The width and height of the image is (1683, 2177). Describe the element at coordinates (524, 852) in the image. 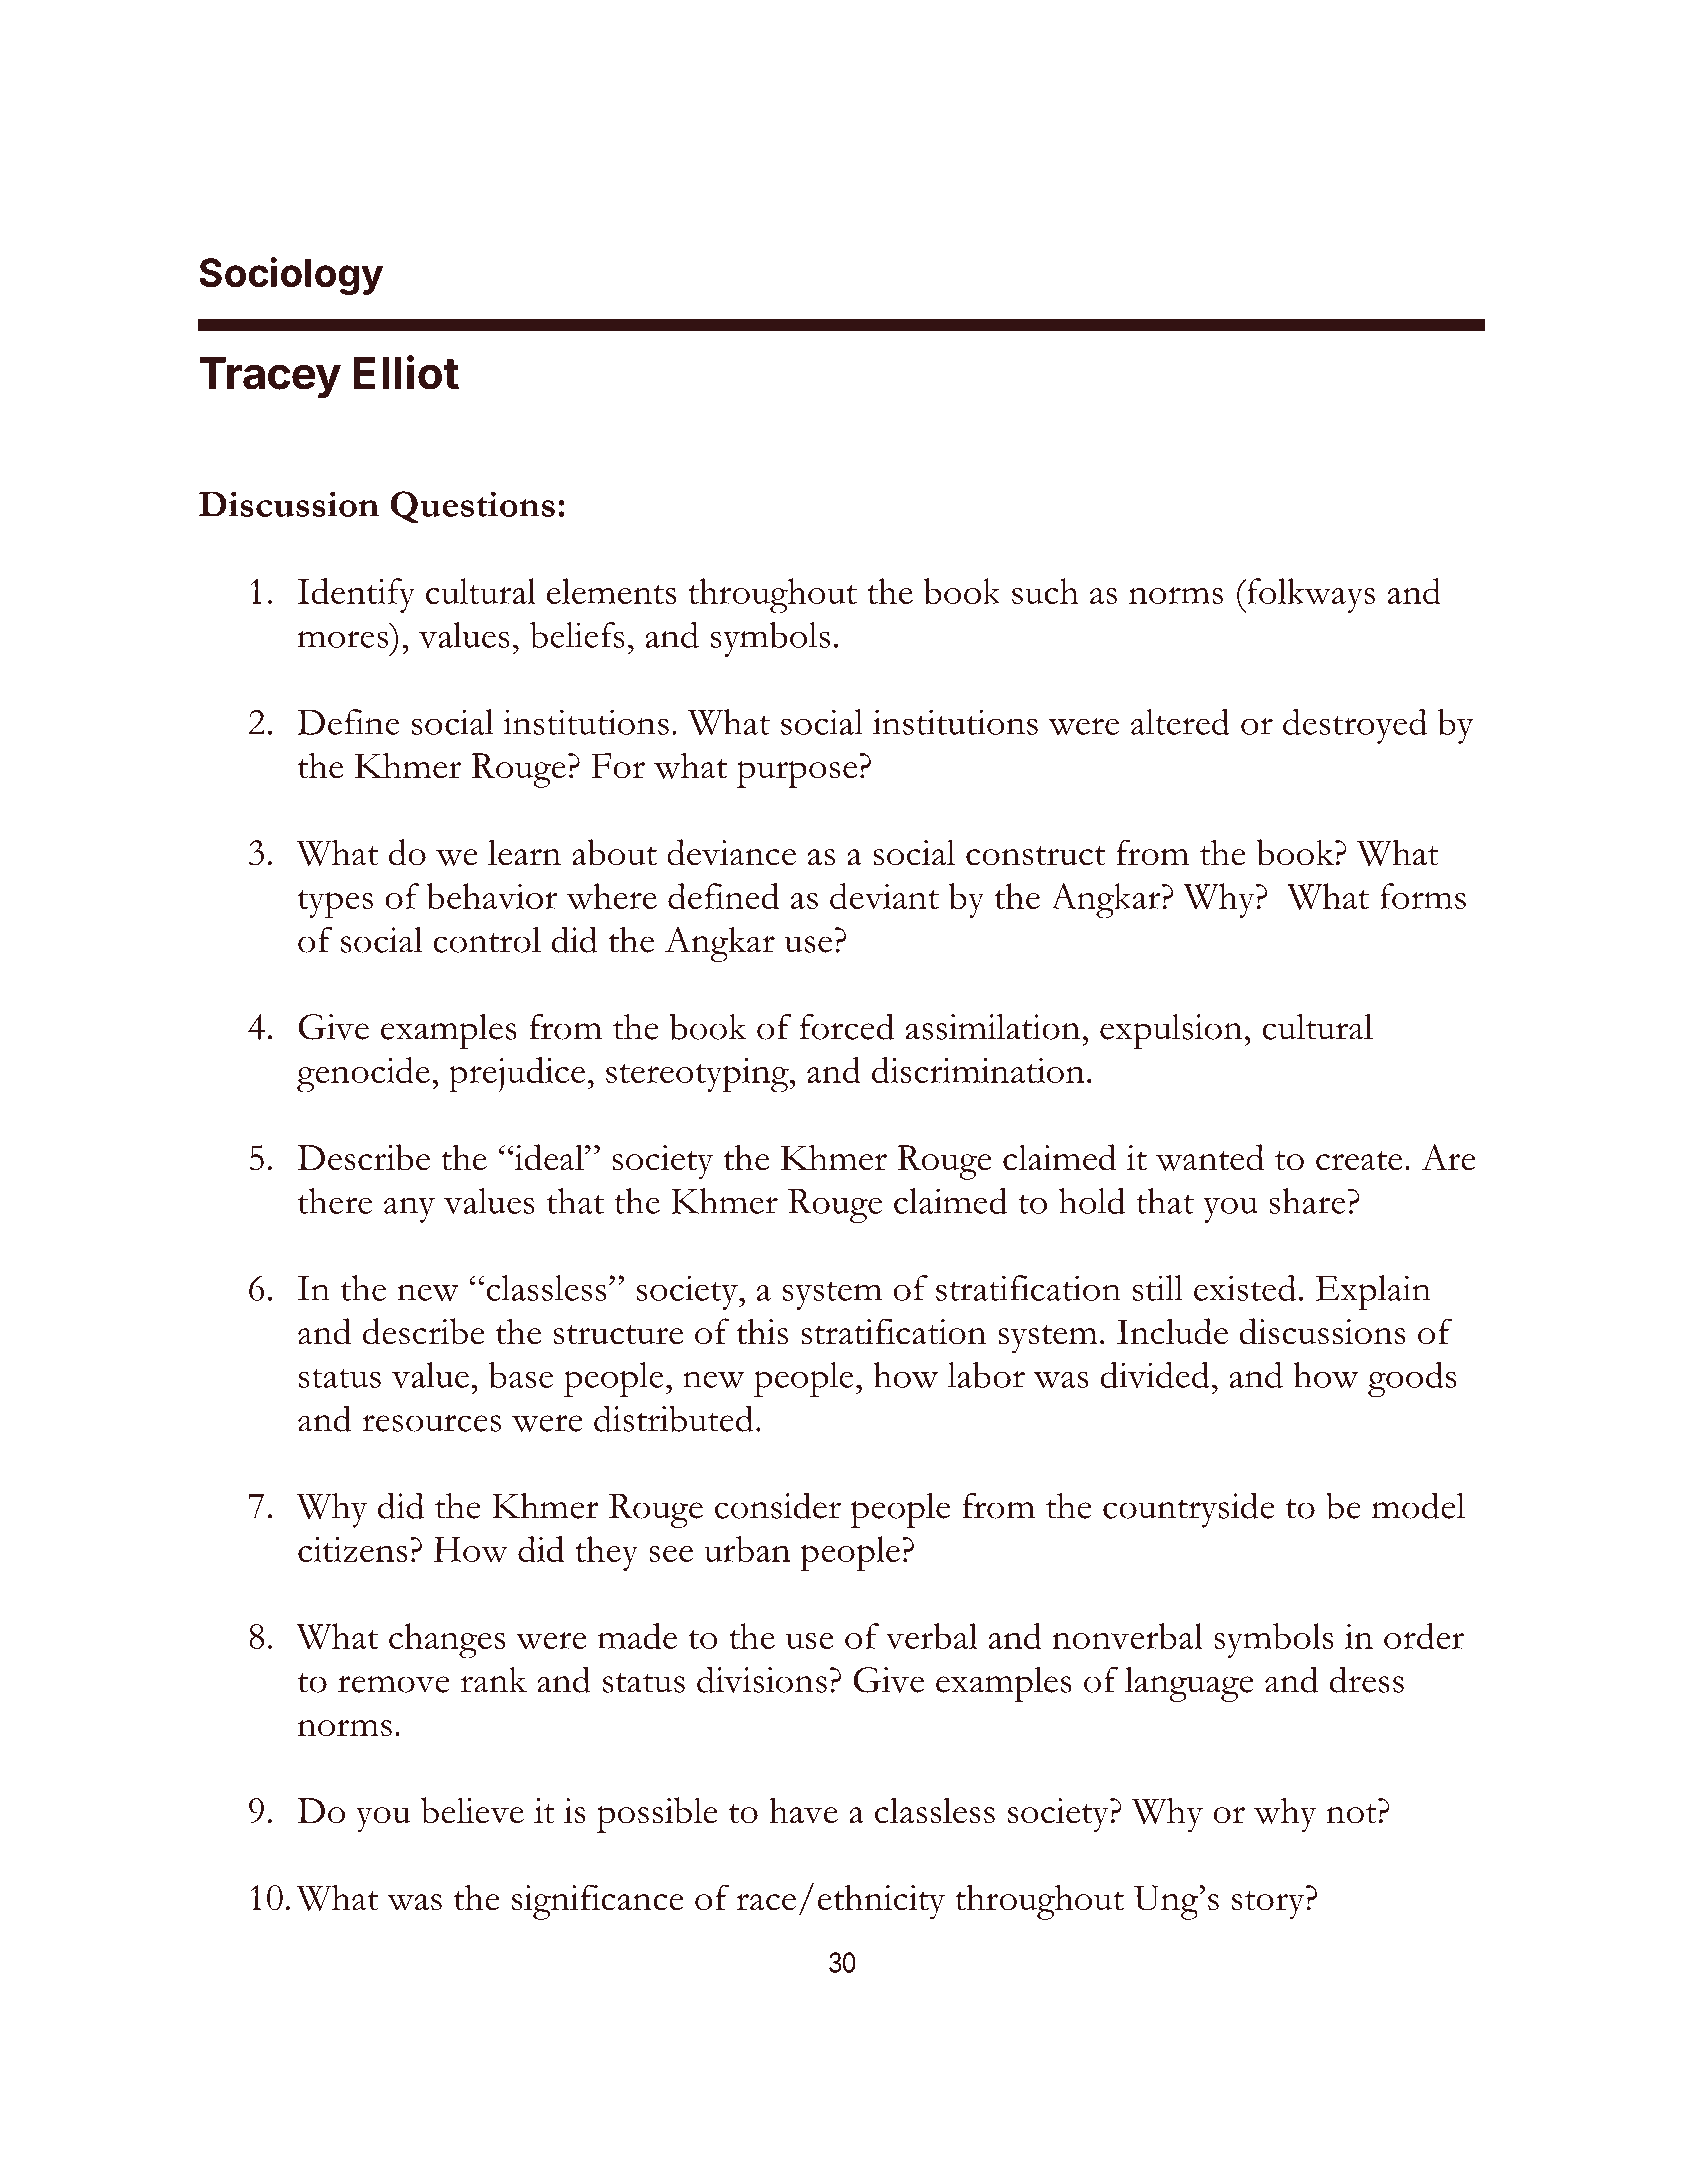

I see `learn` at that location.
